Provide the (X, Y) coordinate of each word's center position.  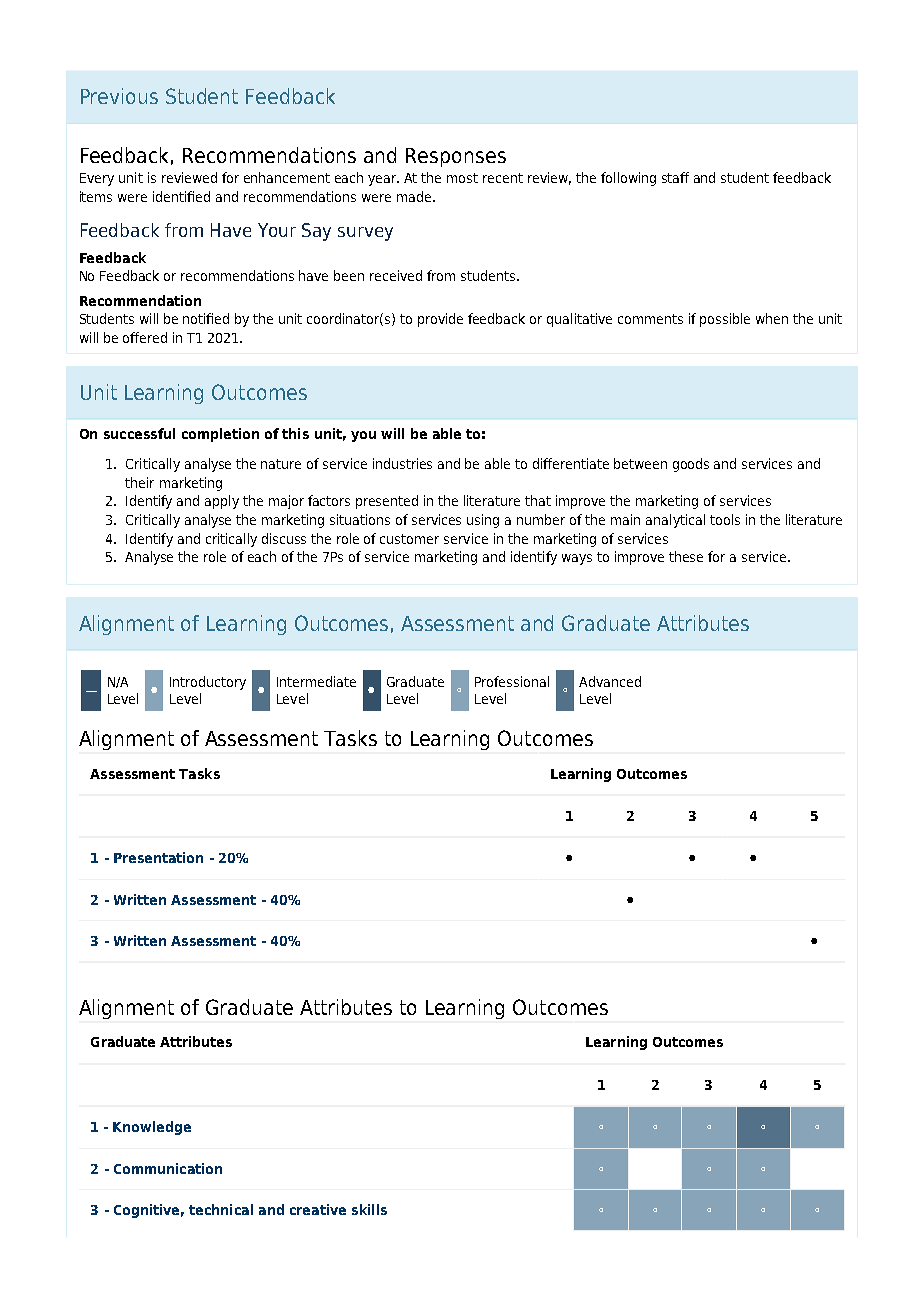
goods (691, 465)
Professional (512, 681)
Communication (168, 1168)
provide (440, 320)
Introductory (208, 683)
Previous (119, 96)
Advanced (610, 681)
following (628, 179)
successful (139, 433)
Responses (456, 157)
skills (369, 1209)
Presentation (158, 857)
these (686, 556)
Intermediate (316, 681)
